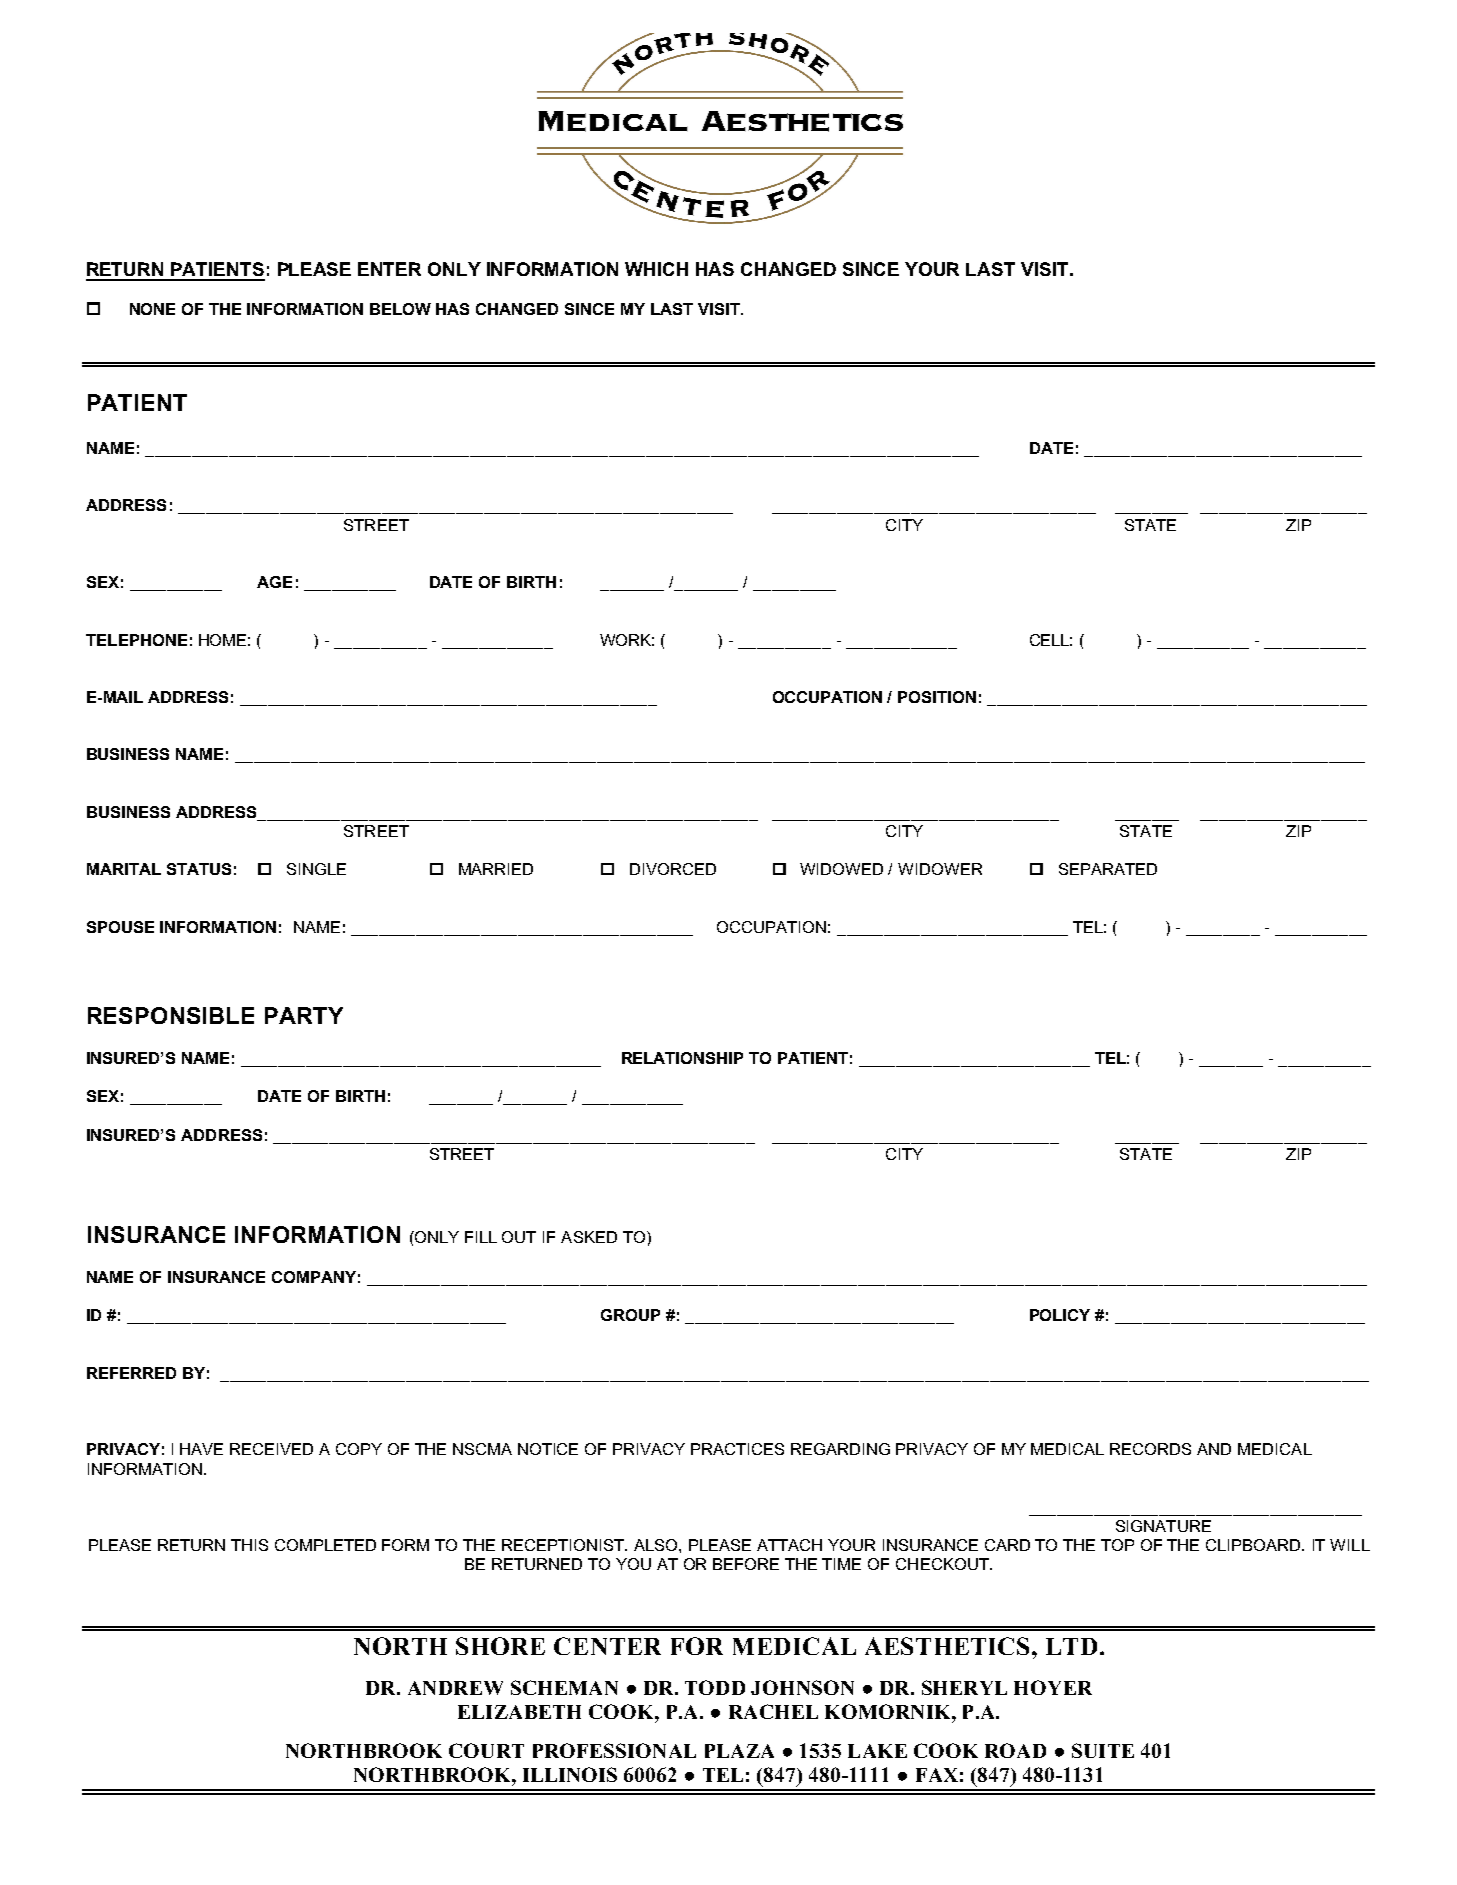 The height and width of the image is (1885, 1457). I want to click on ANDREW, so click(455, 1688).
